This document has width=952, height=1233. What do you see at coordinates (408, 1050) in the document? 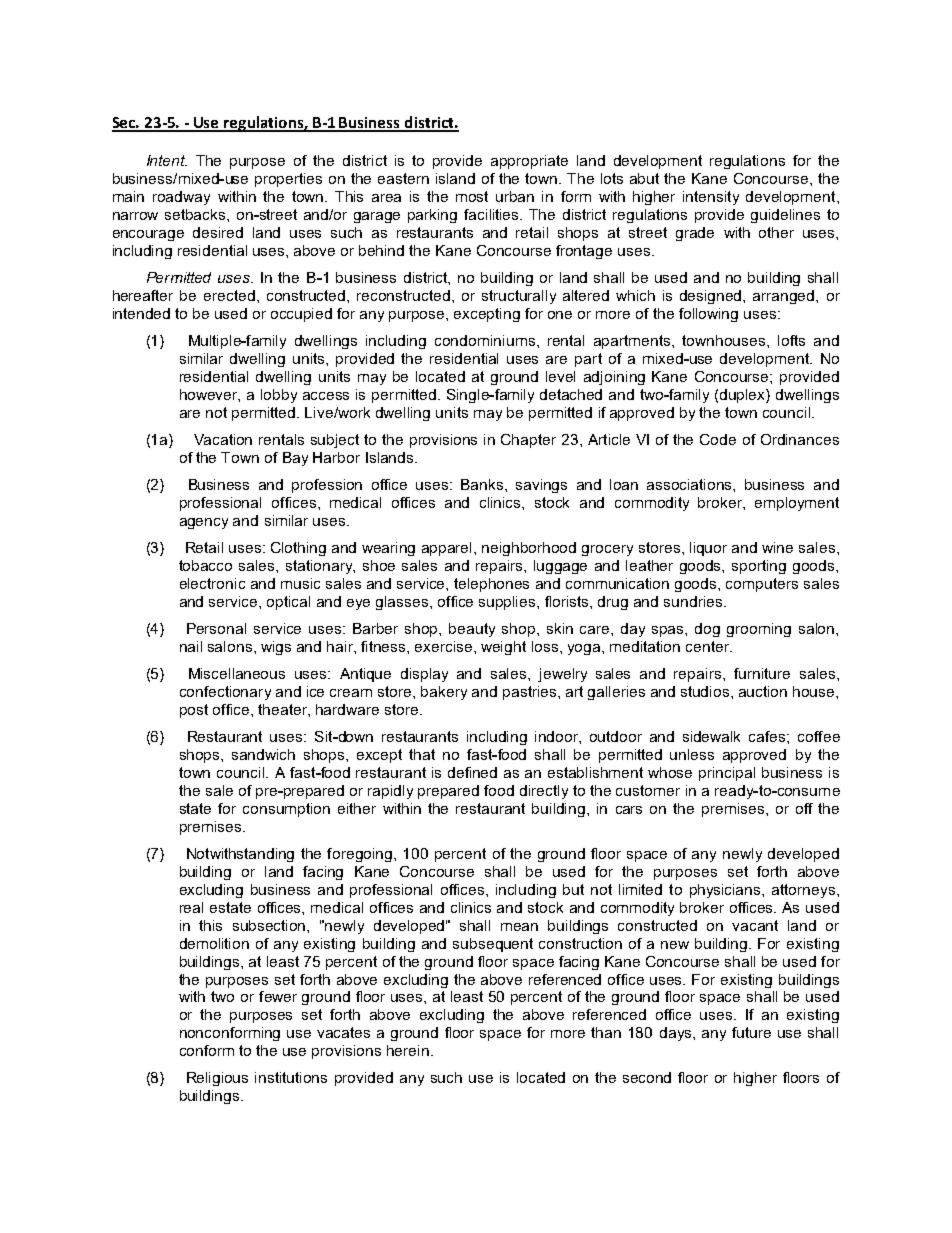
I see `herein` at bounding box center [408, 1050].
